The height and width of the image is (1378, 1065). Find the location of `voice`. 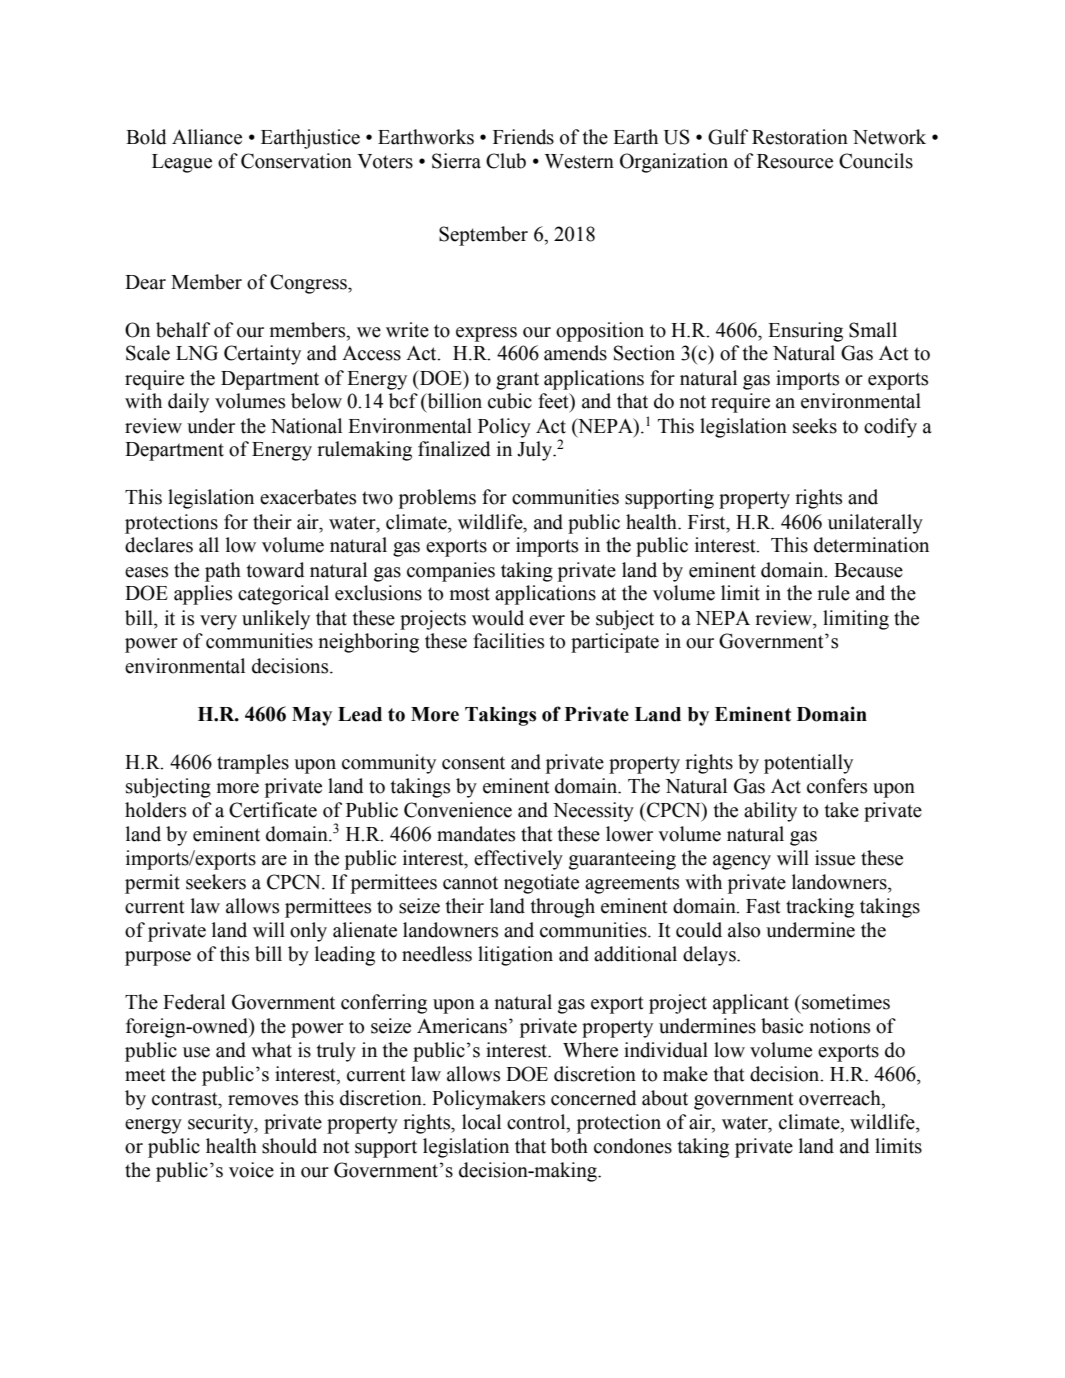

voice is located at coordinates (251, 1170).
